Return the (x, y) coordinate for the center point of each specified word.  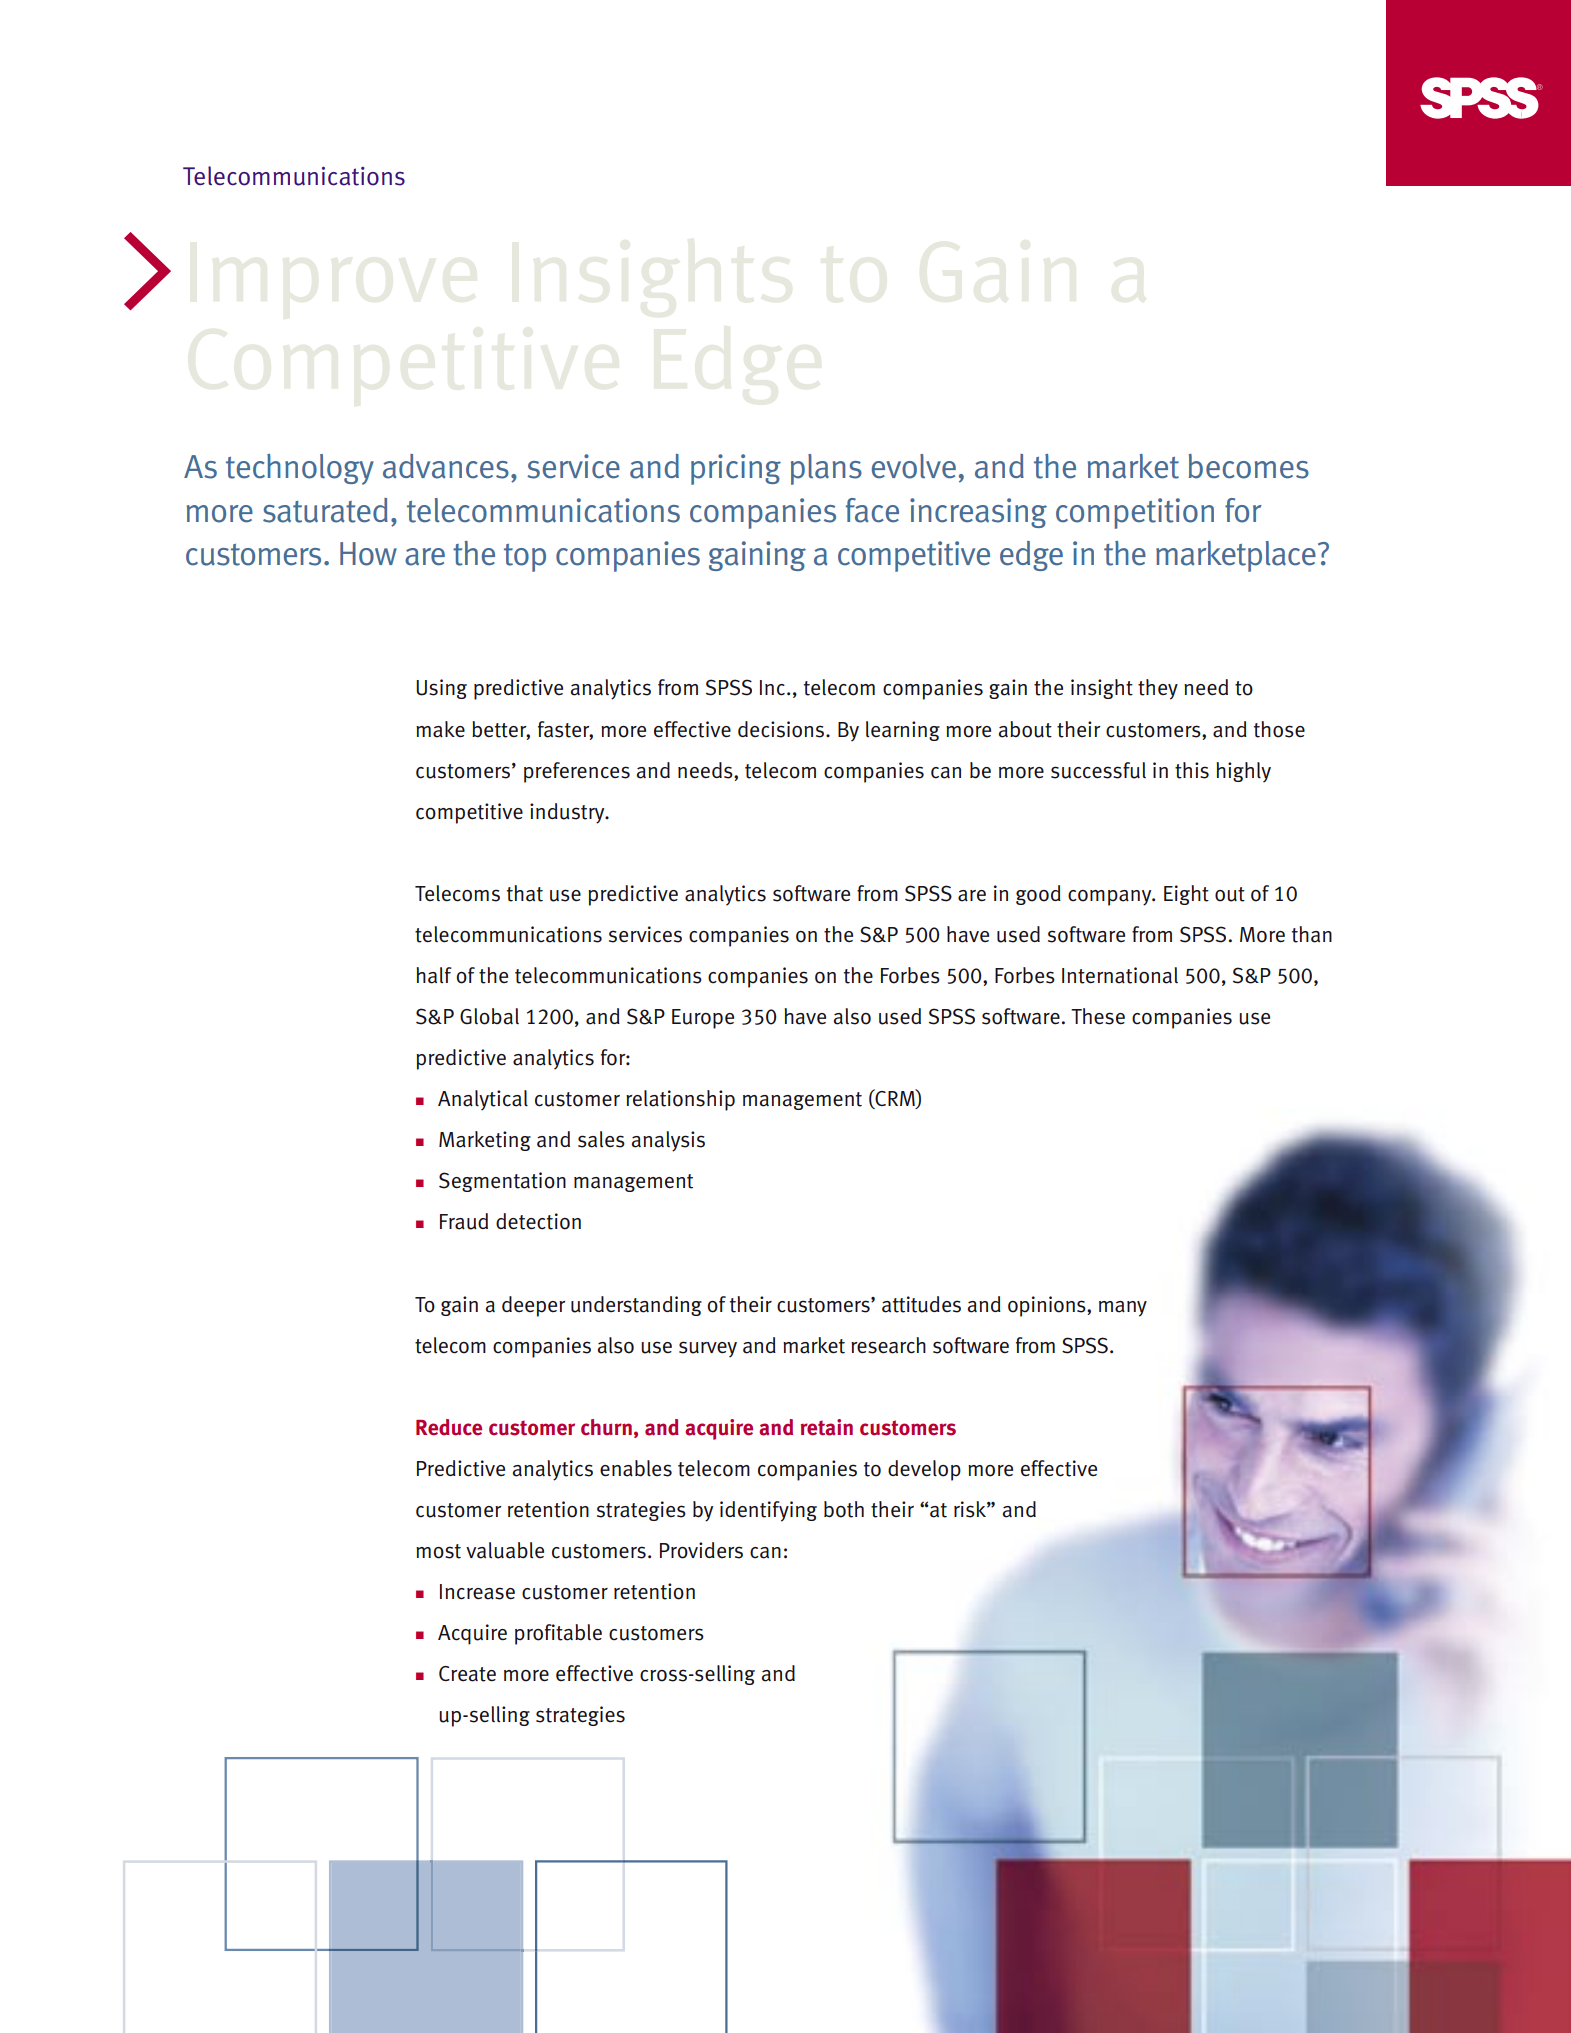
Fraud (464, 1221)
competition (1135, 513)
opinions (1048, 1306)
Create (467, 1674)
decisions (782, 729)
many (1123, 1309)
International (1120, 975)
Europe (703, 1019)
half (434, 975)
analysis (668, 1141)
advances (446, 466)
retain (827, 1427)
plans (826, 469)
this (1192, 770)
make (440, 729)
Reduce (449, 1427)
